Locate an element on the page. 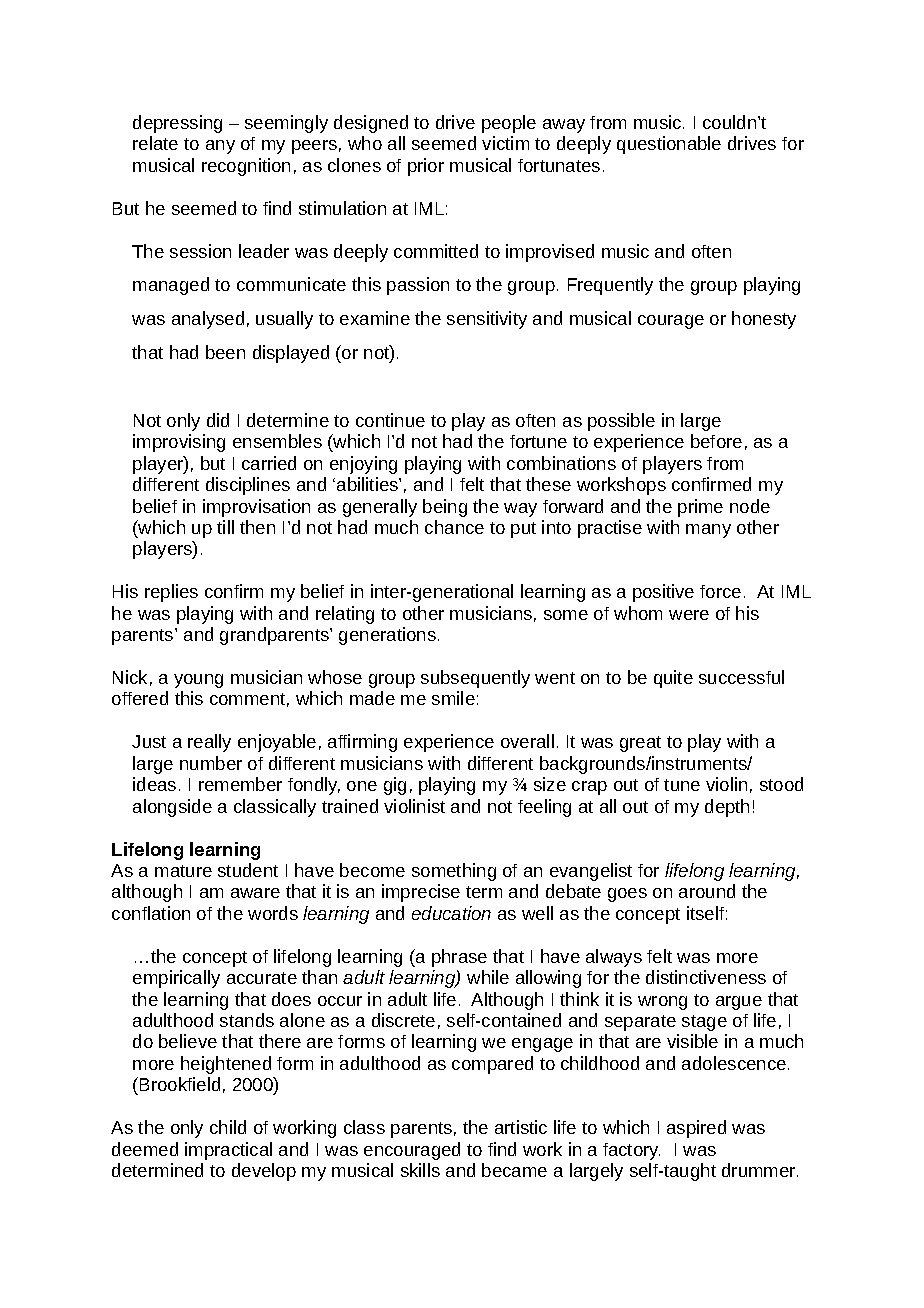  young is located at coordinates (198, 681).
